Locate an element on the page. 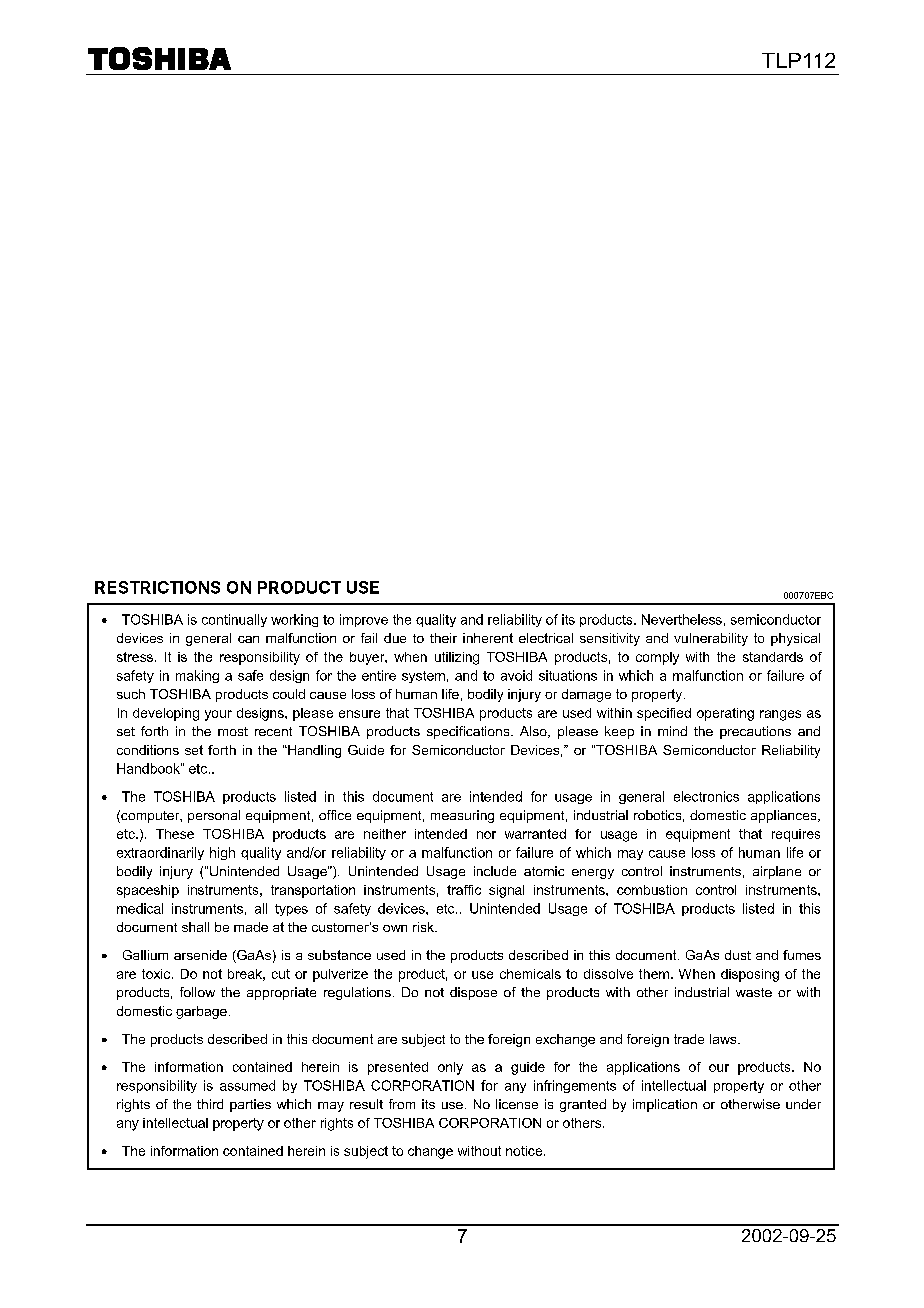 The image size is (924, 1308). measuring is located at coordinates (462, 816).
